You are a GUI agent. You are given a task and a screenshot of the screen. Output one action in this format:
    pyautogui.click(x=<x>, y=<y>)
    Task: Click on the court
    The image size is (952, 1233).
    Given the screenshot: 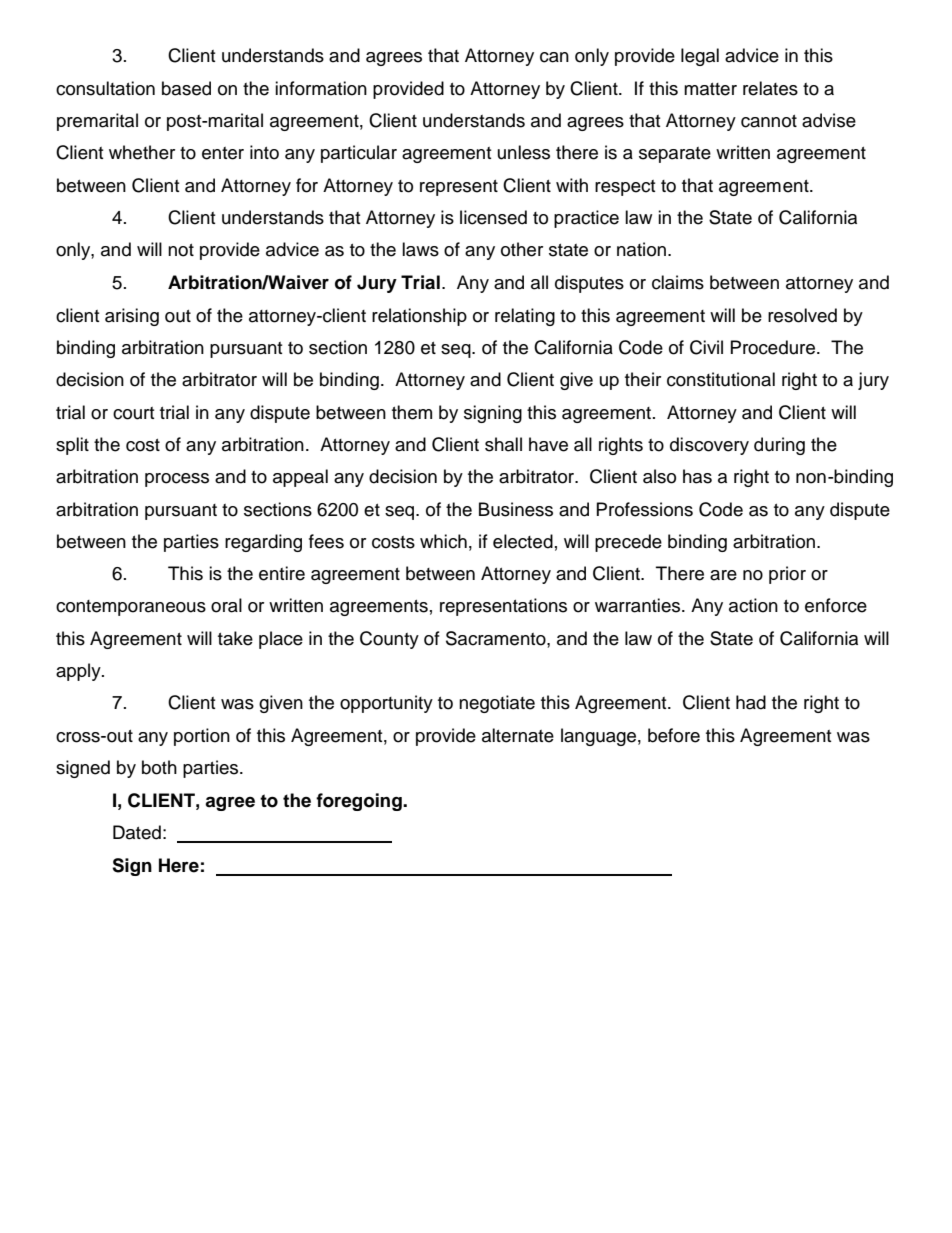 What is the action you would take?
    pyautogui.click(x=133, y=413)
